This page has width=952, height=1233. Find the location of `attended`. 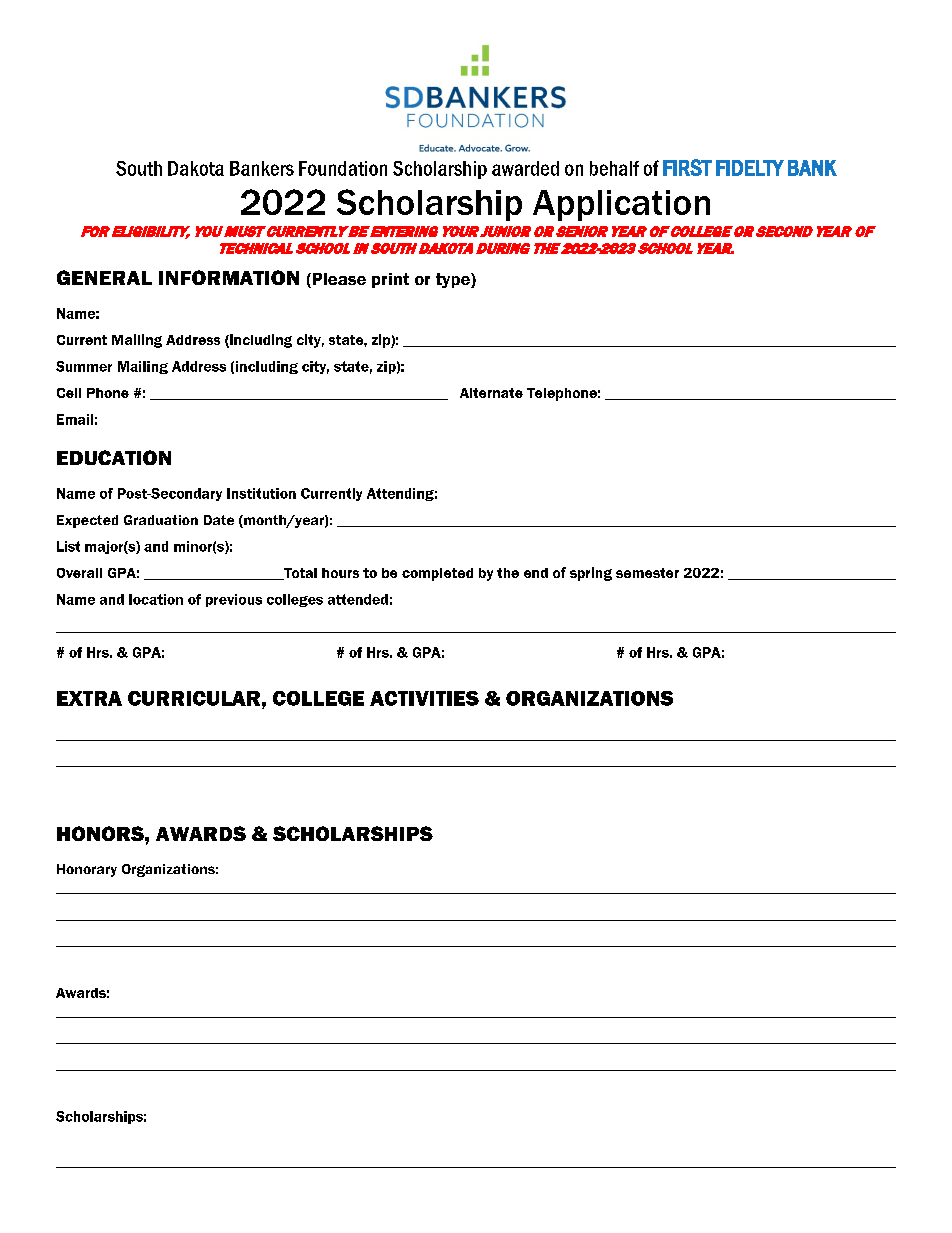

attended is located at coordinates (358, 599).
